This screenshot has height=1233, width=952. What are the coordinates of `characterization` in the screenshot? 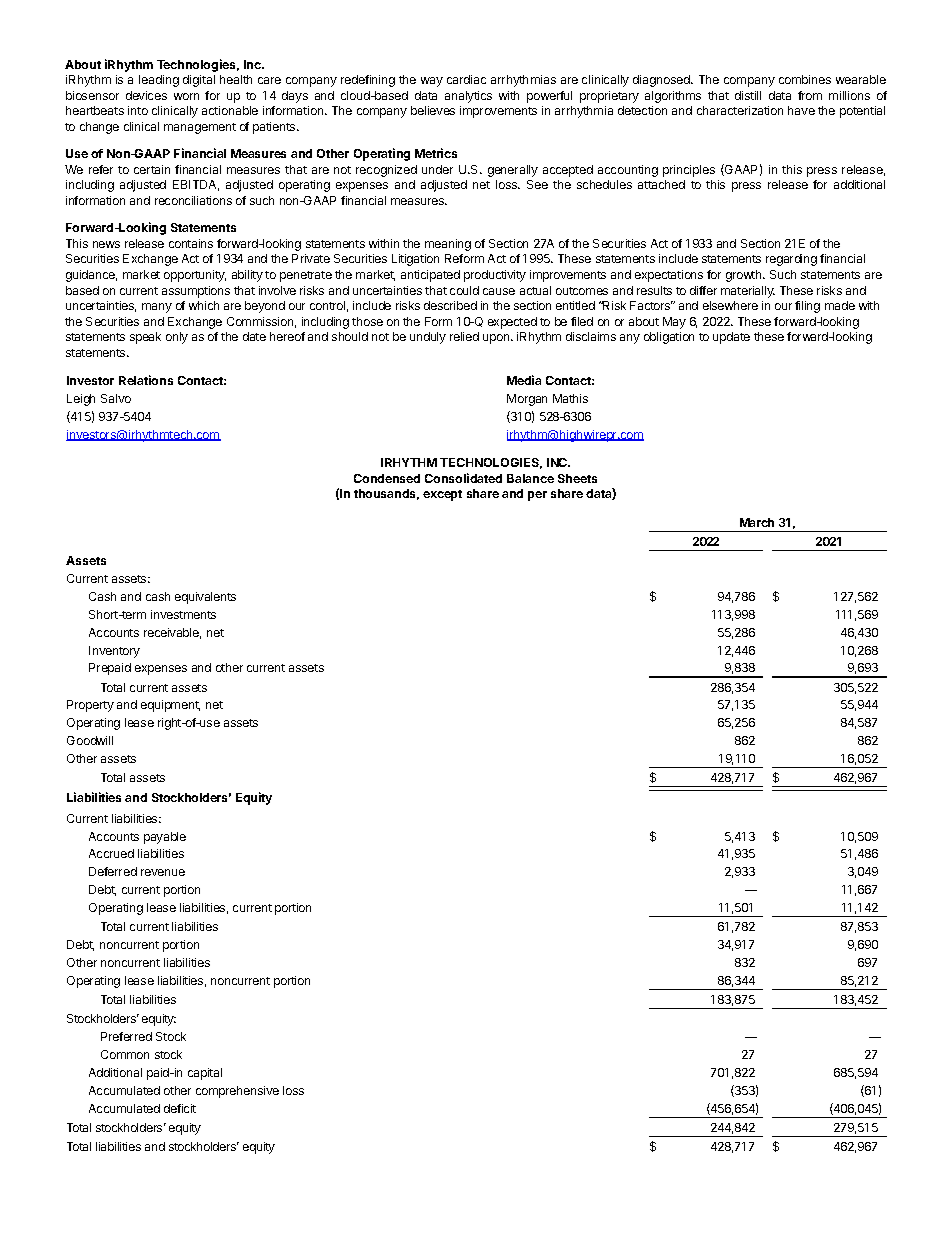 It's located at (740, 110).
